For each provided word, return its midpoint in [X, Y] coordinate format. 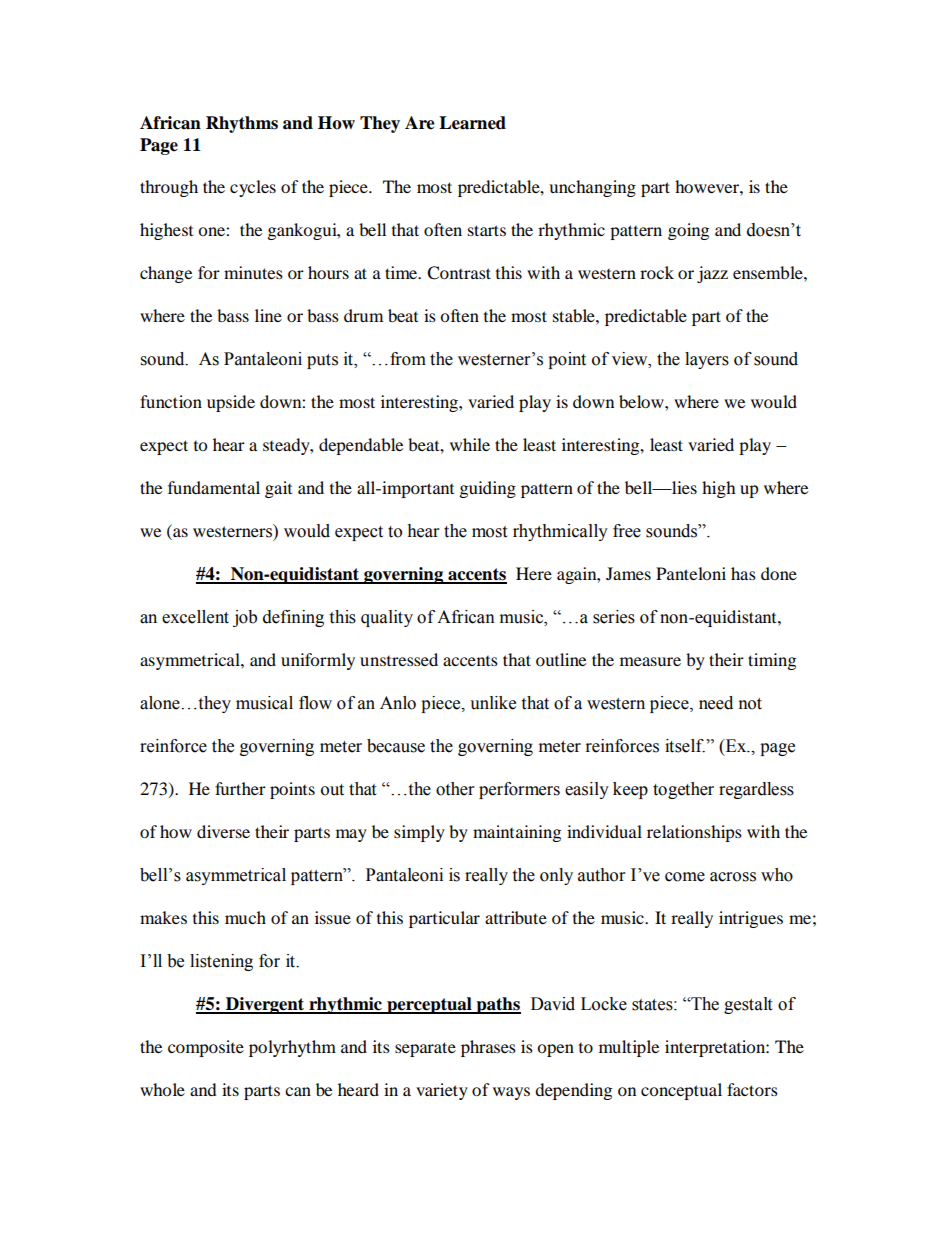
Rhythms [242, 124]
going [688, 231]
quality [387, 618]
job [245, 618]
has [743, 573]
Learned [472, 123]
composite [206, 1048]
